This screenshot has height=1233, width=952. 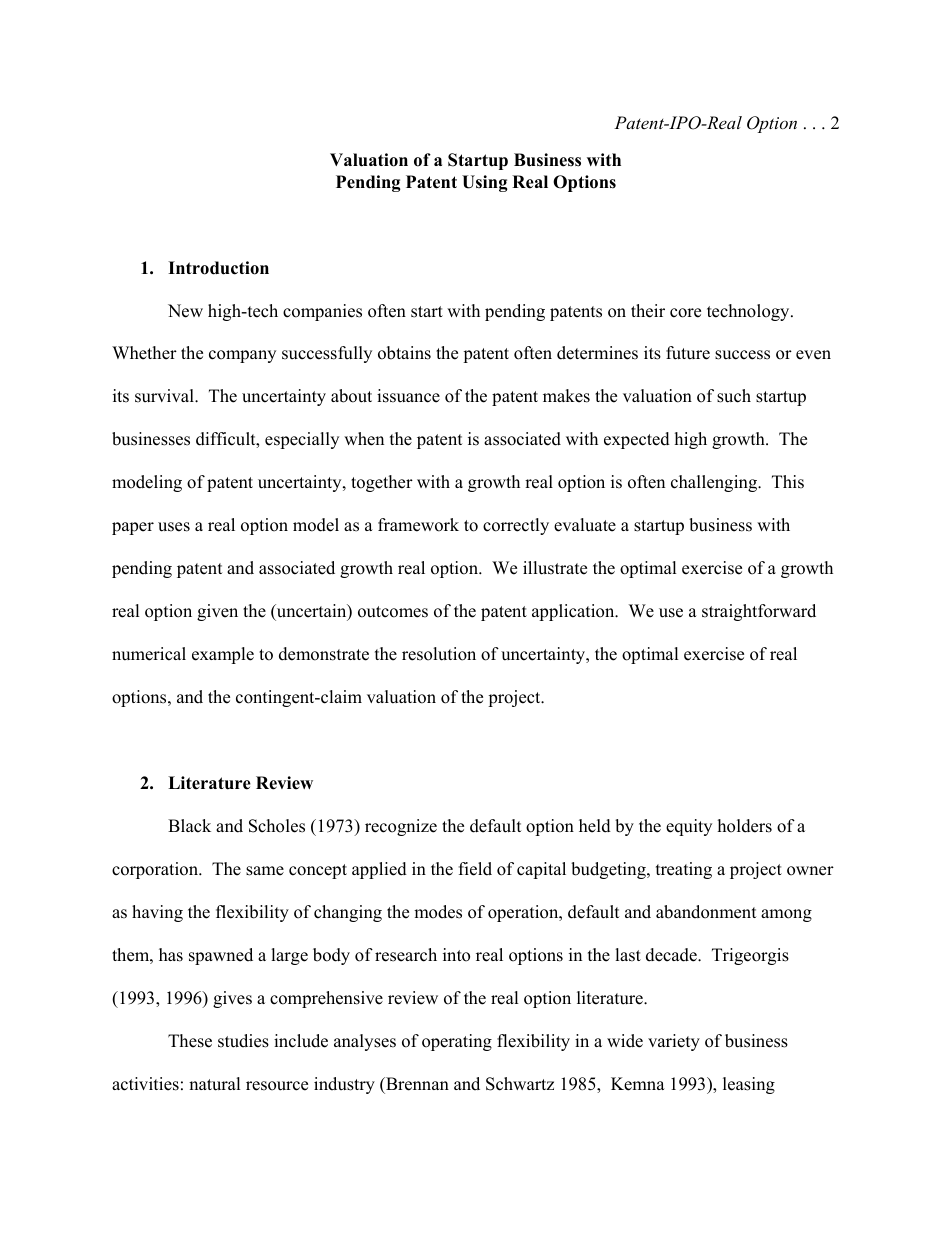 What do you see at coordinates (174, 527) in the screenshot?
I see `uses` at bounding box center [174, 527].
